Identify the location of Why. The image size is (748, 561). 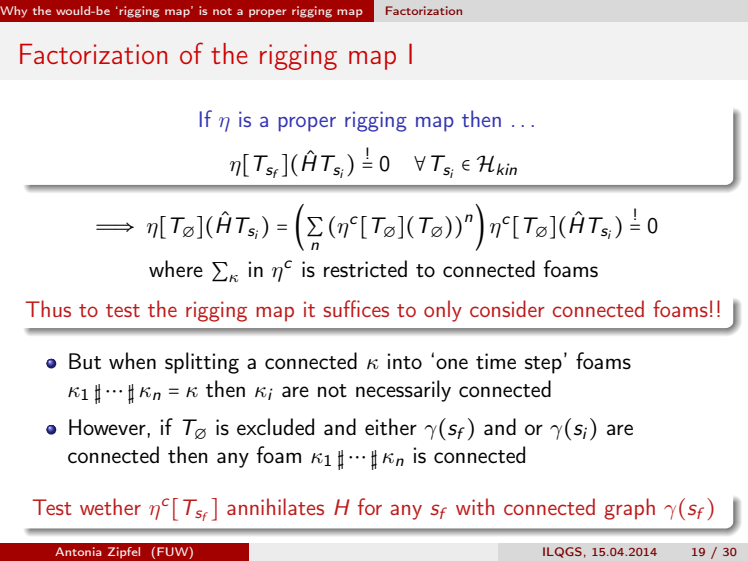
(13, 12).
